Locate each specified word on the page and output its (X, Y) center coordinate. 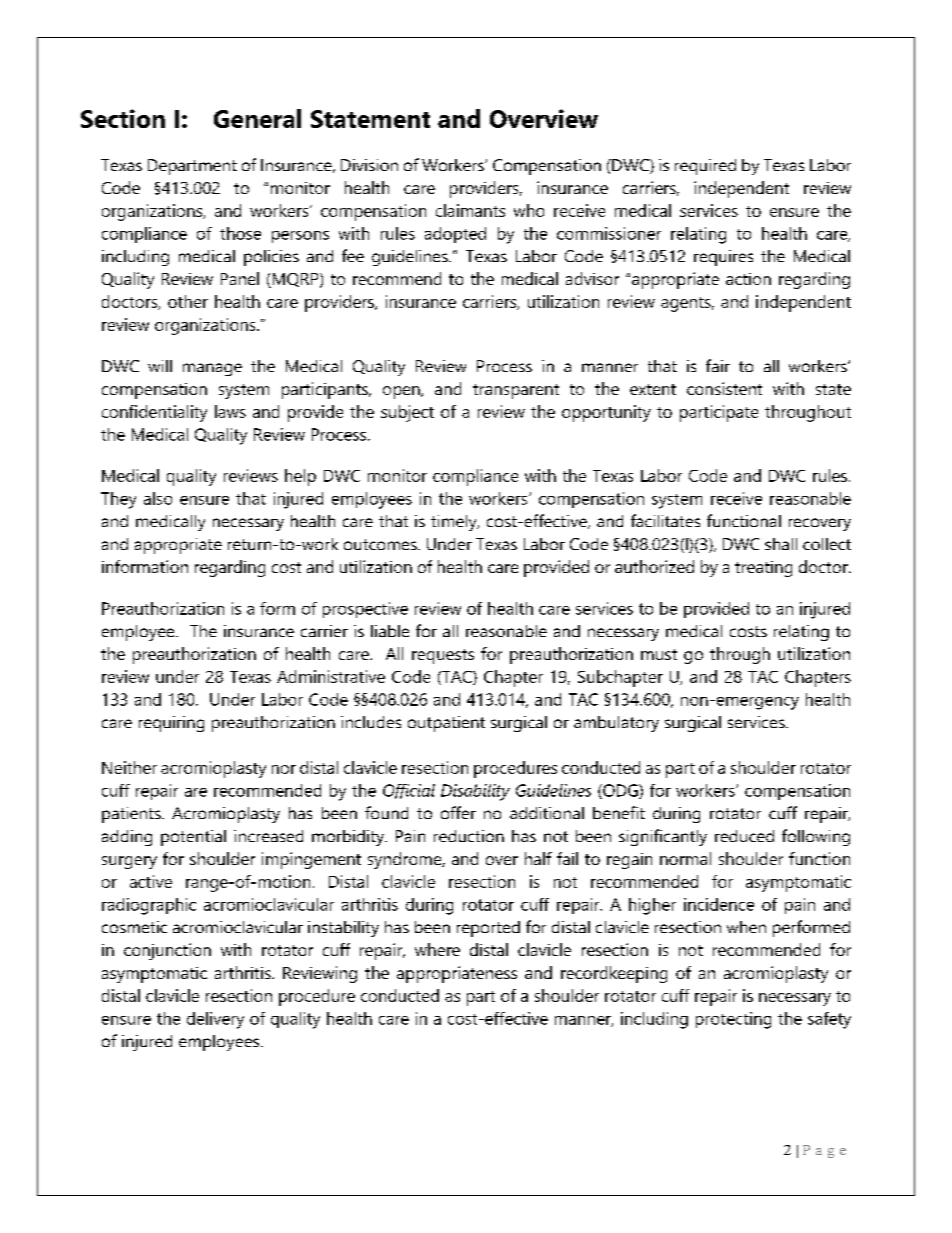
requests (443, 656)
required (705, 167)
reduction (469, 836)
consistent (724, 388)
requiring (171, 724)
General (257, 118)
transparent (516, 391)
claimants (470, 210)
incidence (719, 904)
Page (824, 1151)
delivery (215, 1020)
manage (212, 369)
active (151, 881)
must (659, 654)
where (437, 949)
